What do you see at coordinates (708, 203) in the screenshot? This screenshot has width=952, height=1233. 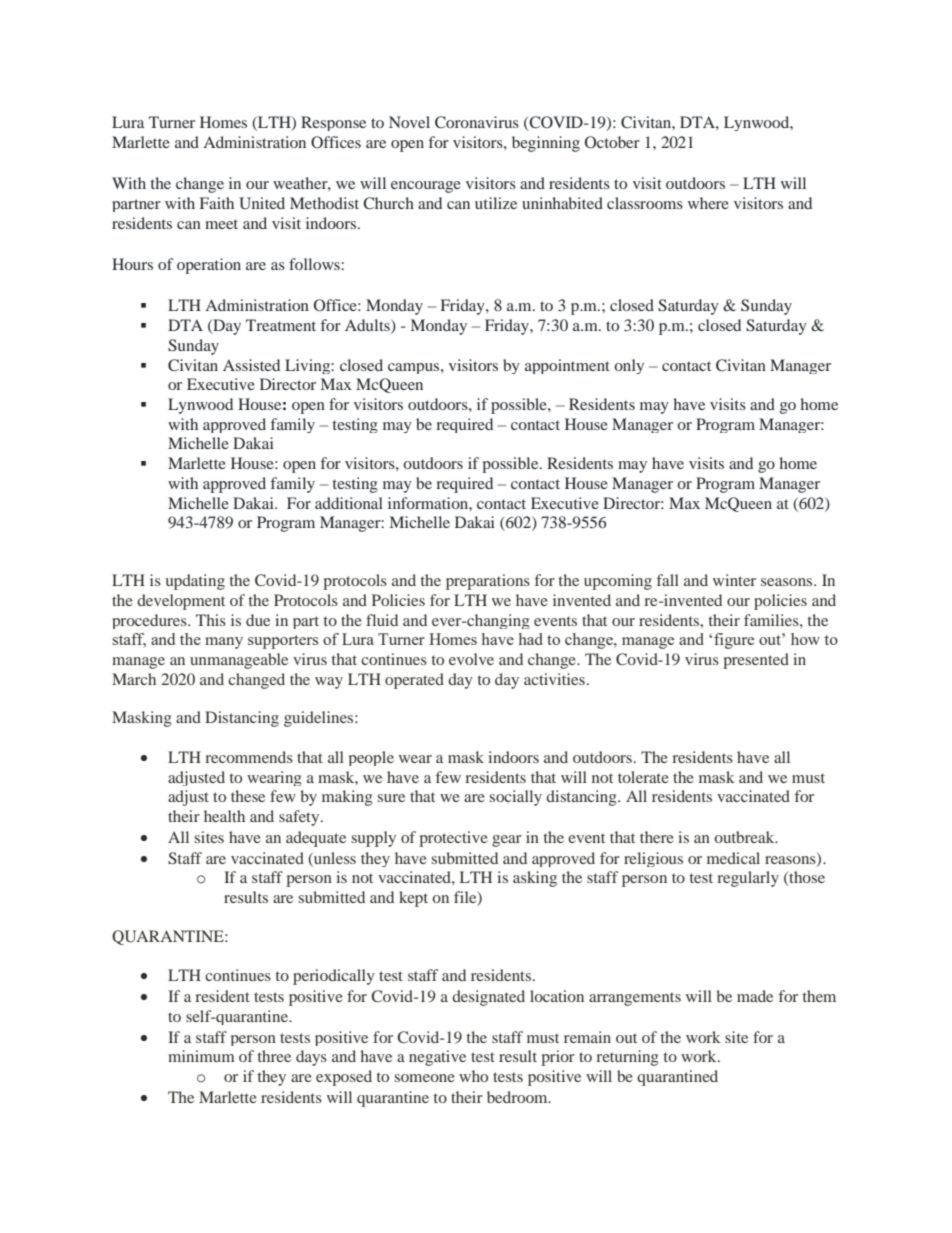 I see `where` at bounding box center [708, 203].
